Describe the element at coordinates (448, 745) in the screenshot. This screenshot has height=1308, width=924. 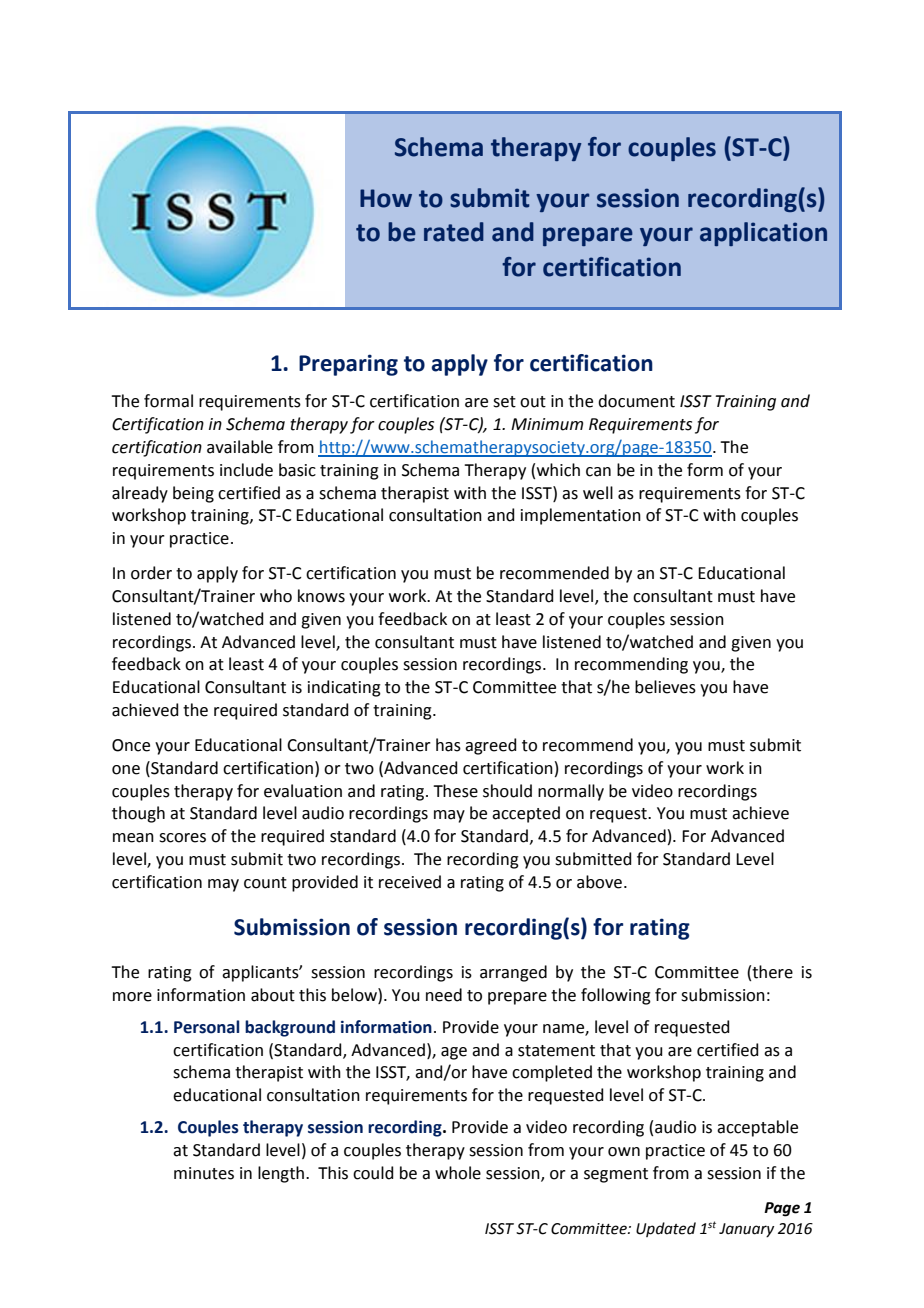
I see `has` at that location.
